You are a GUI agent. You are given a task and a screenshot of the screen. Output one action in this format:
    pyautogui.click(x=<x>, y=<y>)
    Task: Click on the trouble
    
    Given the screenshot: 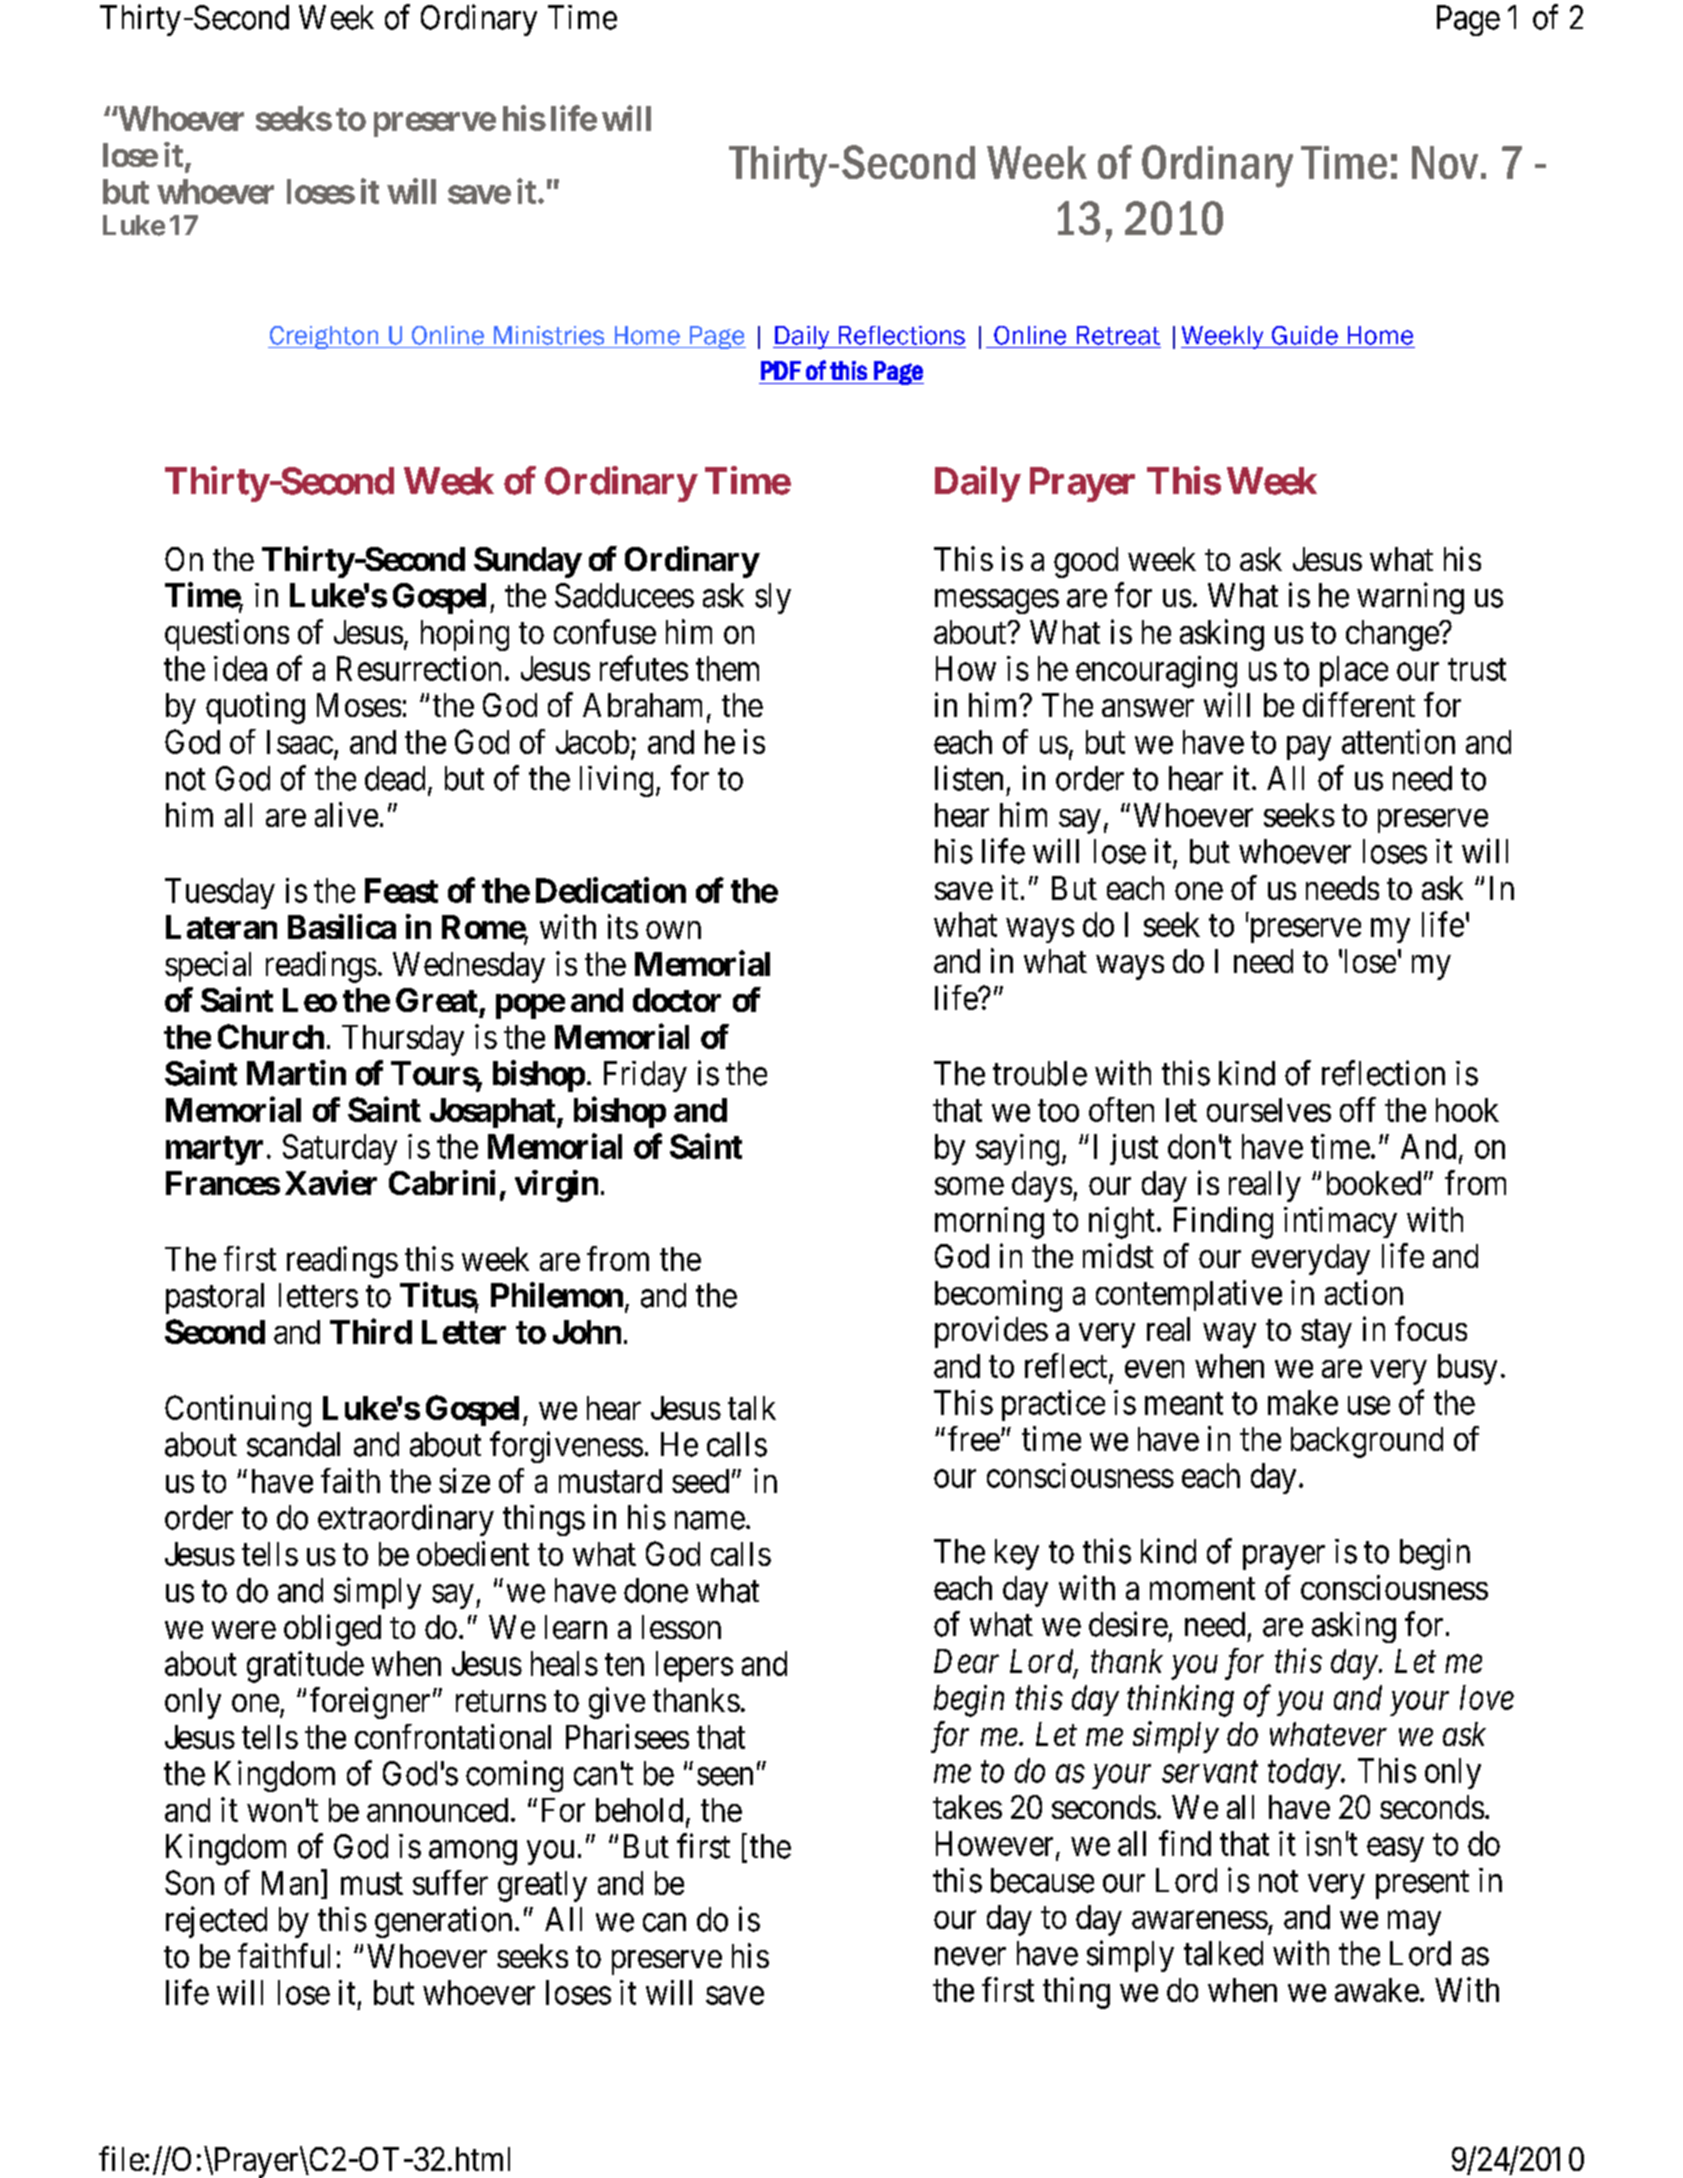 What is the action you would take?
    pyautogui.click(x=1040, y=1073)
